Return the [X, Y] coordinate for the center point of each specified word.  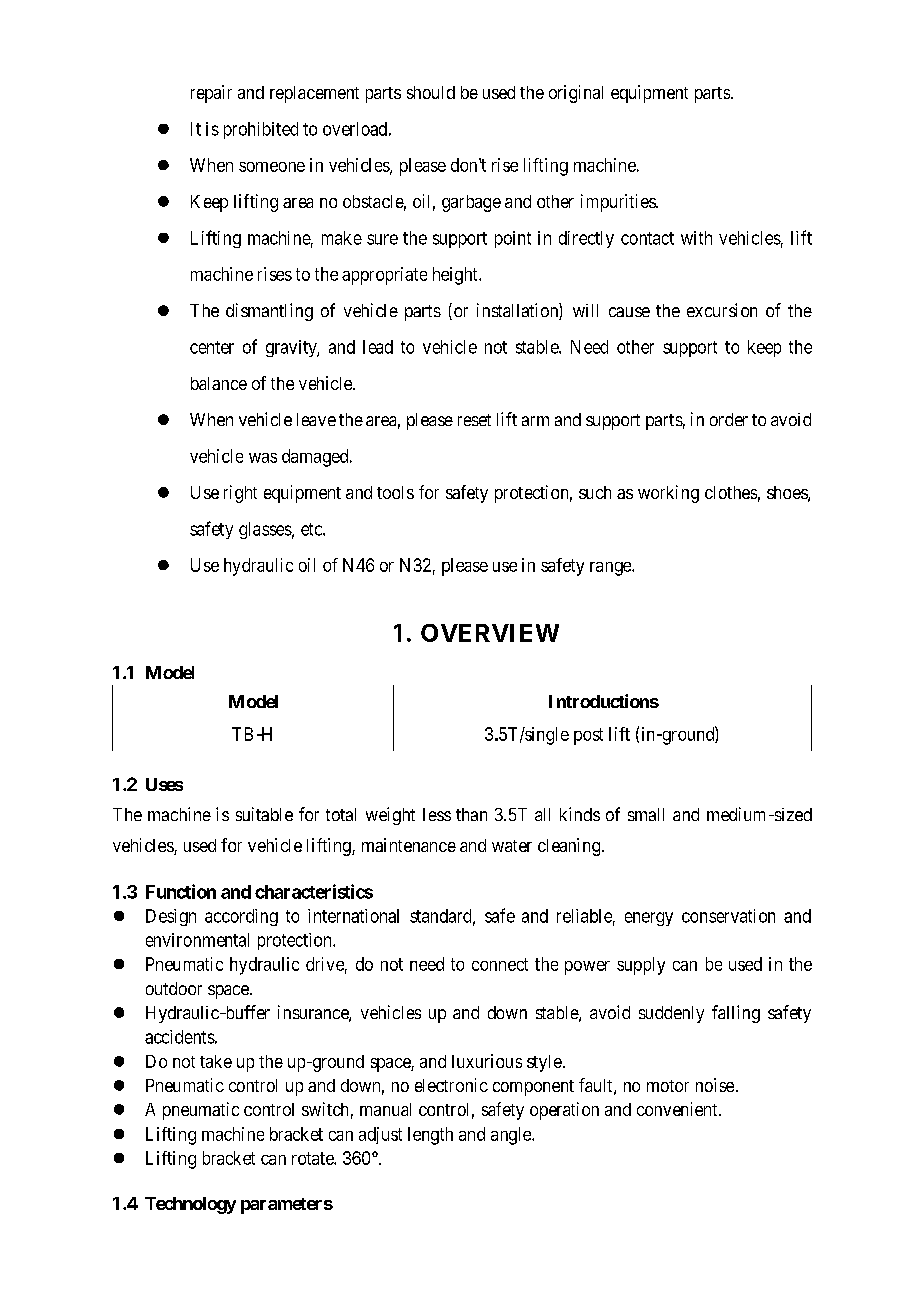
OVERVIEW [490, 633]
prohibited [261, 130]
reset [474, 420]
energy [649, 919]
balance [219, 383]
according [241, 917]
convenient [678, 1109]
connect [500, 964]
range [611, 569]
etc [312, 529]
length [430, 1136]
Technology [190, 1205]
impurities [619, 203]
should [431, 92]
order [729, 419]
